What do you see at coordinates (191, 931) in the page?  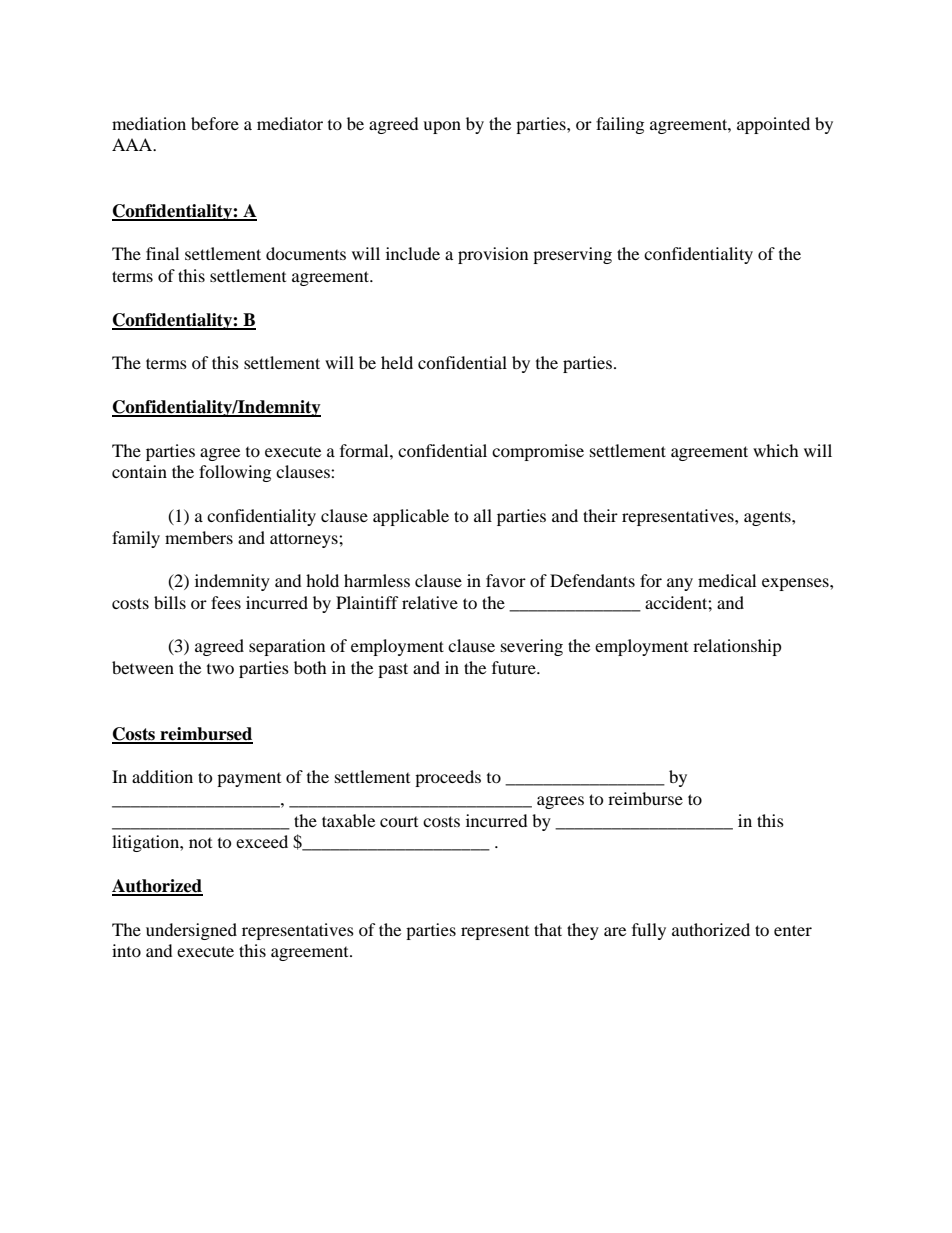 I see `undersigned` at bounding box center [191, 931].
